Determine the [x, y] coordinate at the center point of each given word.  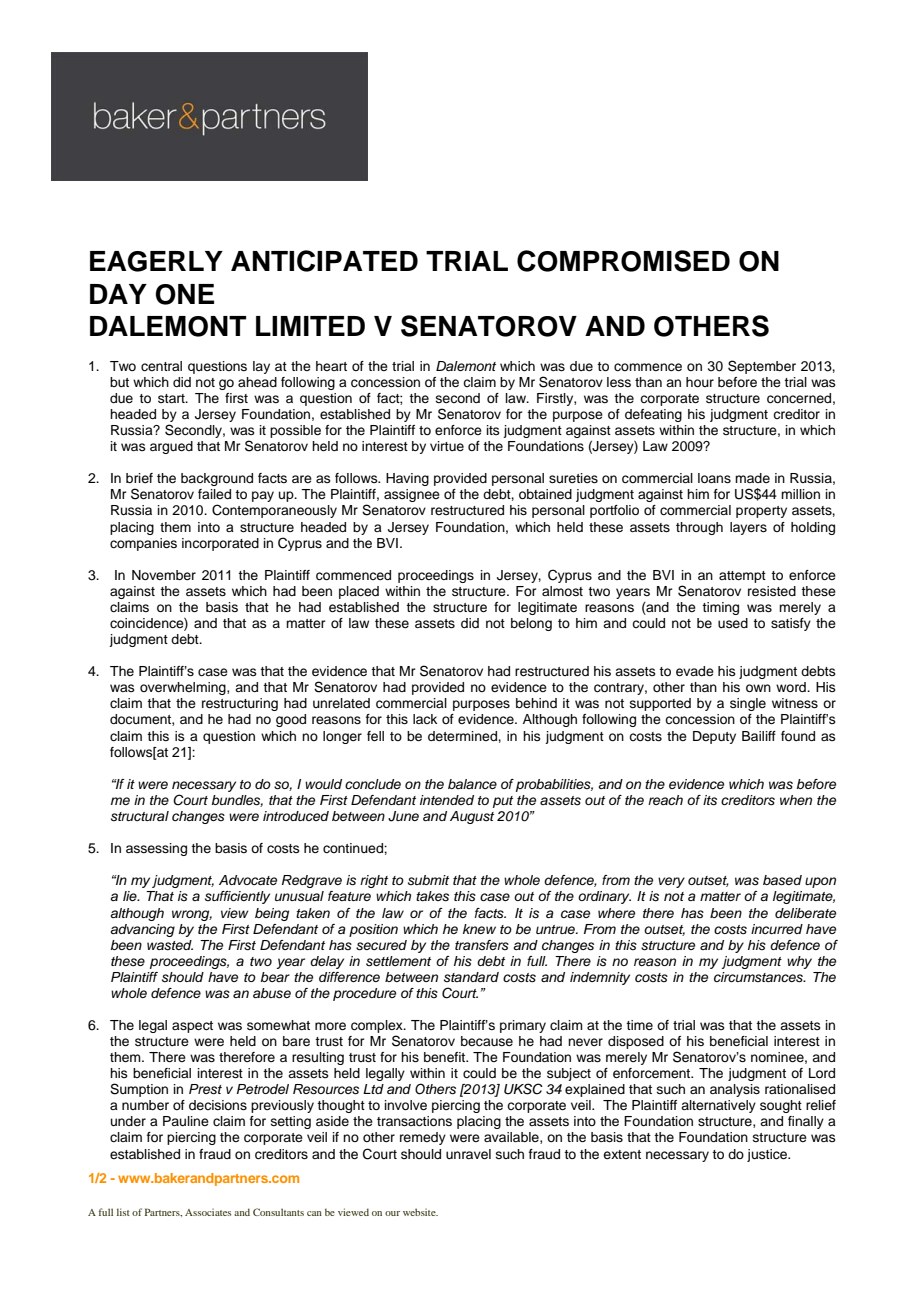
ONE [184, 294]
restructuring [240, 704]
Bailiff [759, 736]
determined [463, 736]
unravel [468, 1154]
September [762, 367]
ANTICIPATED [324, 261]
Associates [208, 1212]
